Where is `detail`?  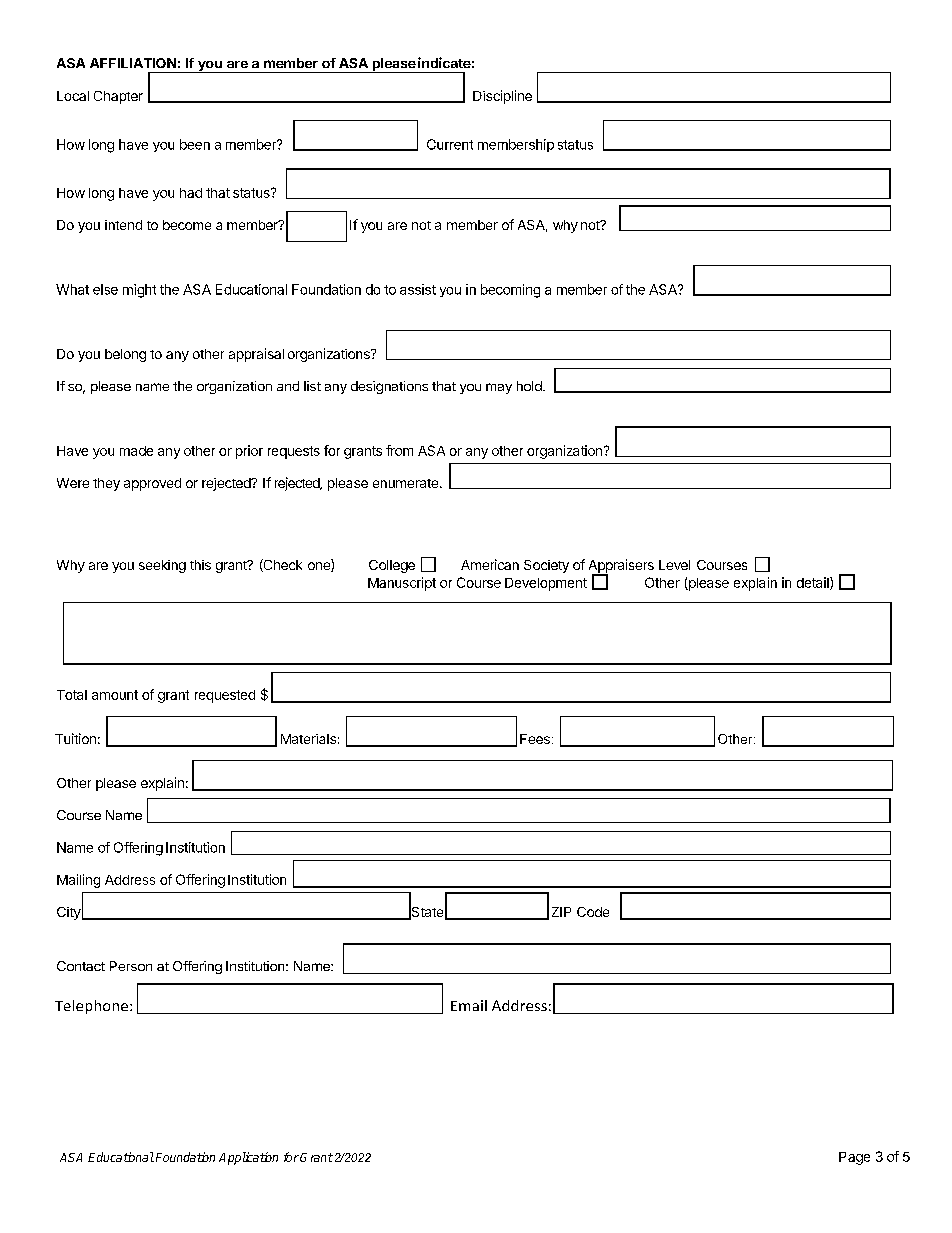
detail is located at coordinates (814, 583).
